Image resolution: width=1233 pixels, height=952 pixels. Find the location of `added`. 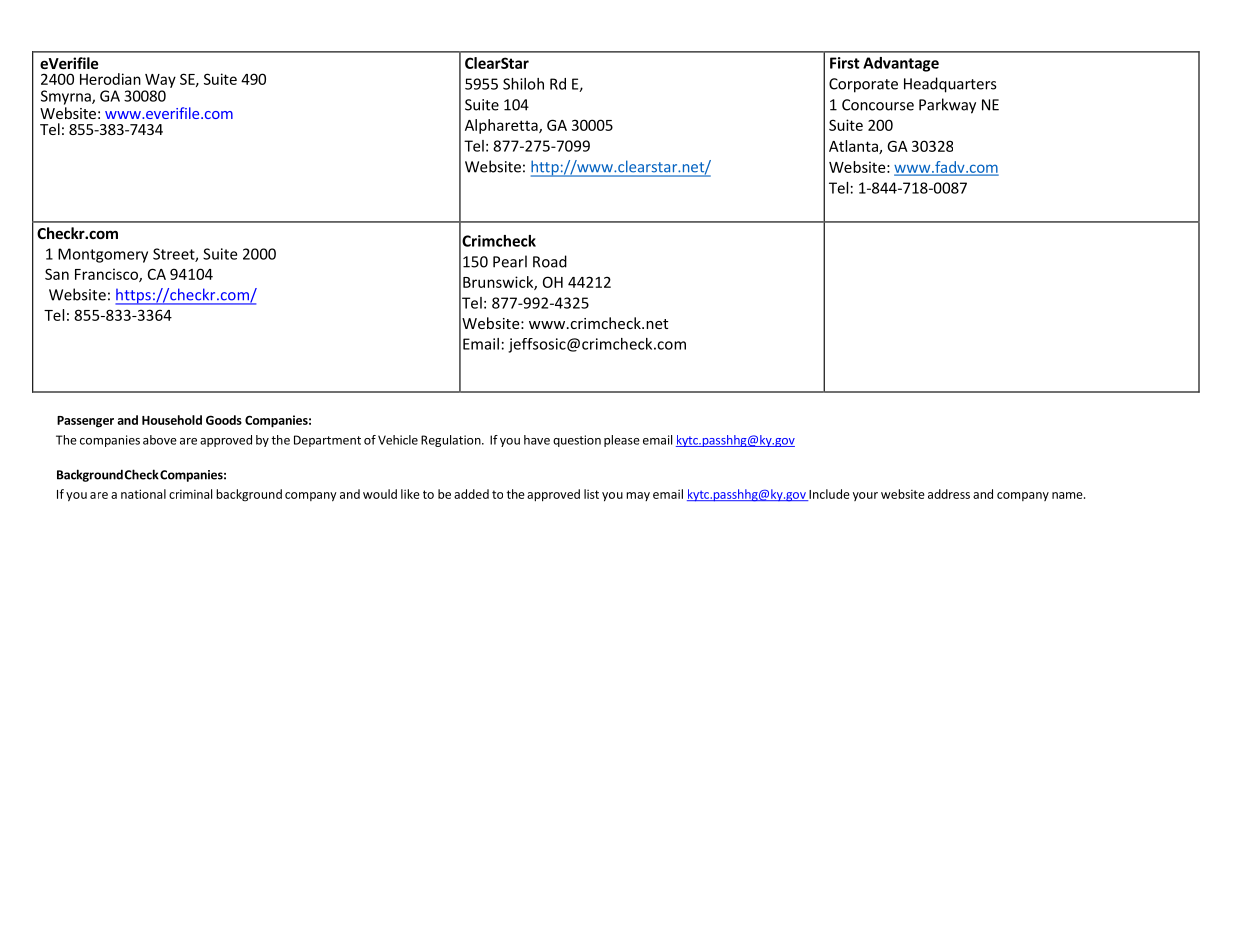

added is located at coordinates (471, 494).
